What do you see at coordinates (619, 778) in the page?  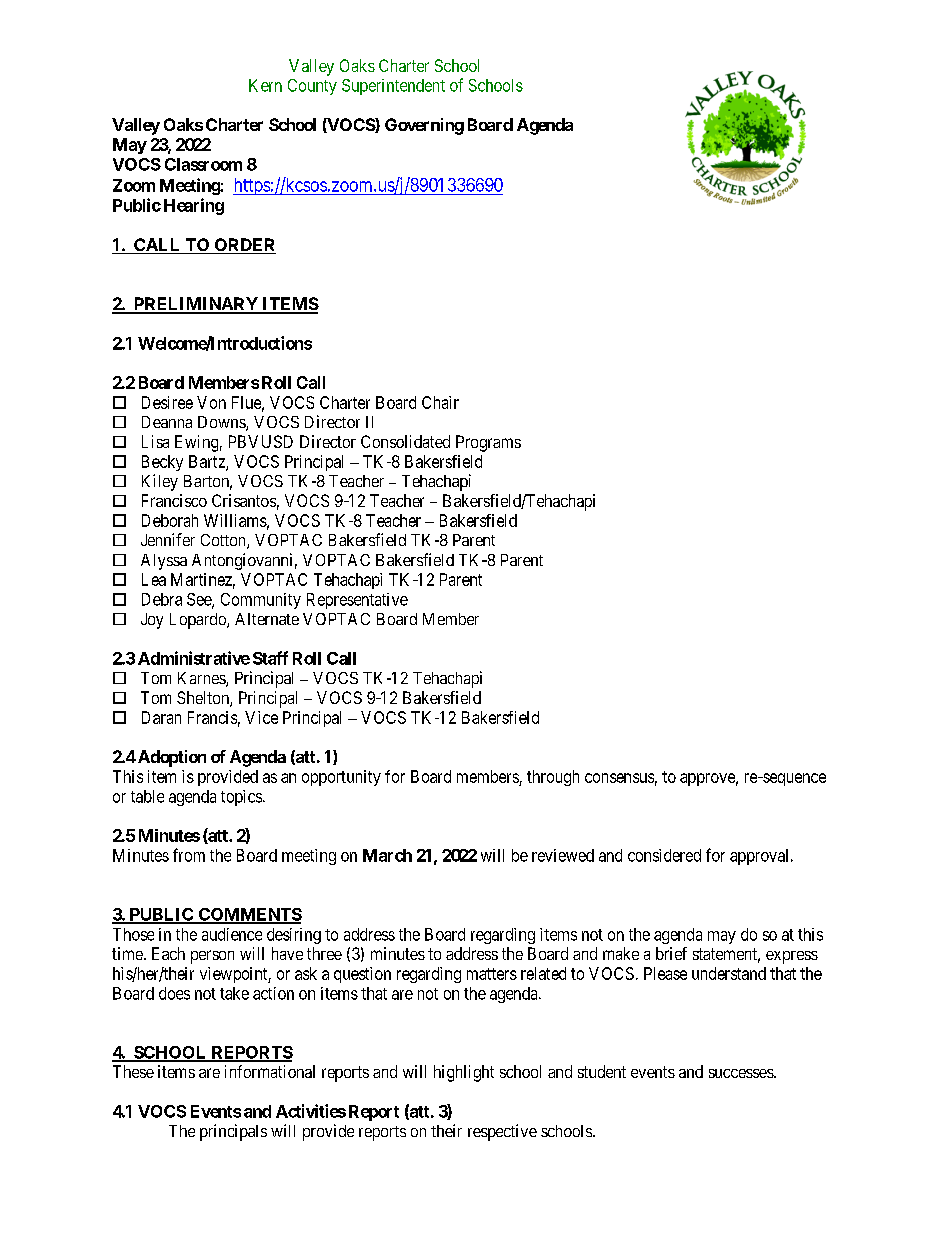 I see `consensus` at bounding box center [619, 778].
